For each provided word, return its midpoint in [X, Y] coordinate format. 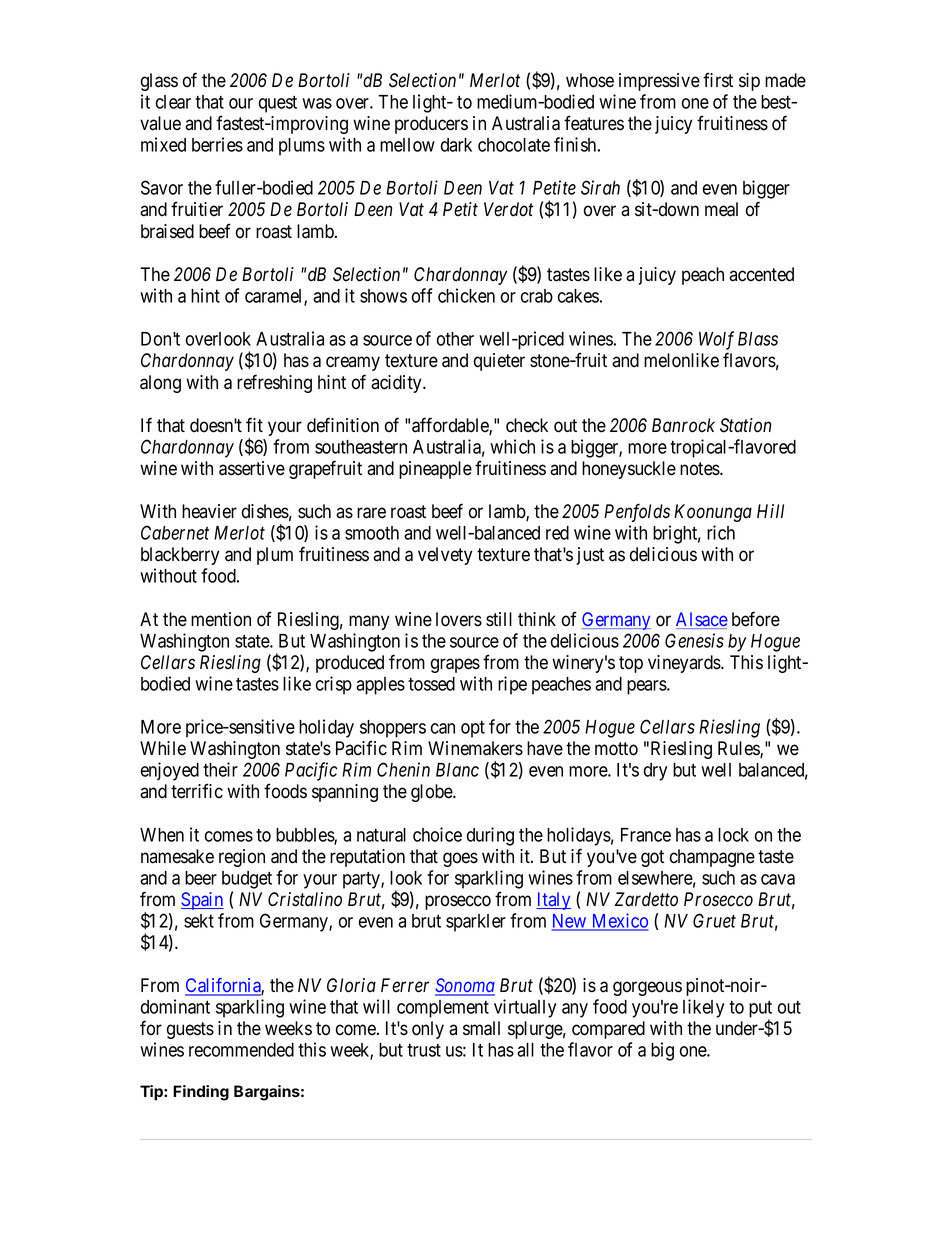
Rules [739, 749]
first [718, 80]
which [512, 446]
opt [473, 729]
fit [254, 424]
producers [431, 125]
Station [745, 425]
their [220, 769]
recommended [241, 1050]
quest [278, 104]
